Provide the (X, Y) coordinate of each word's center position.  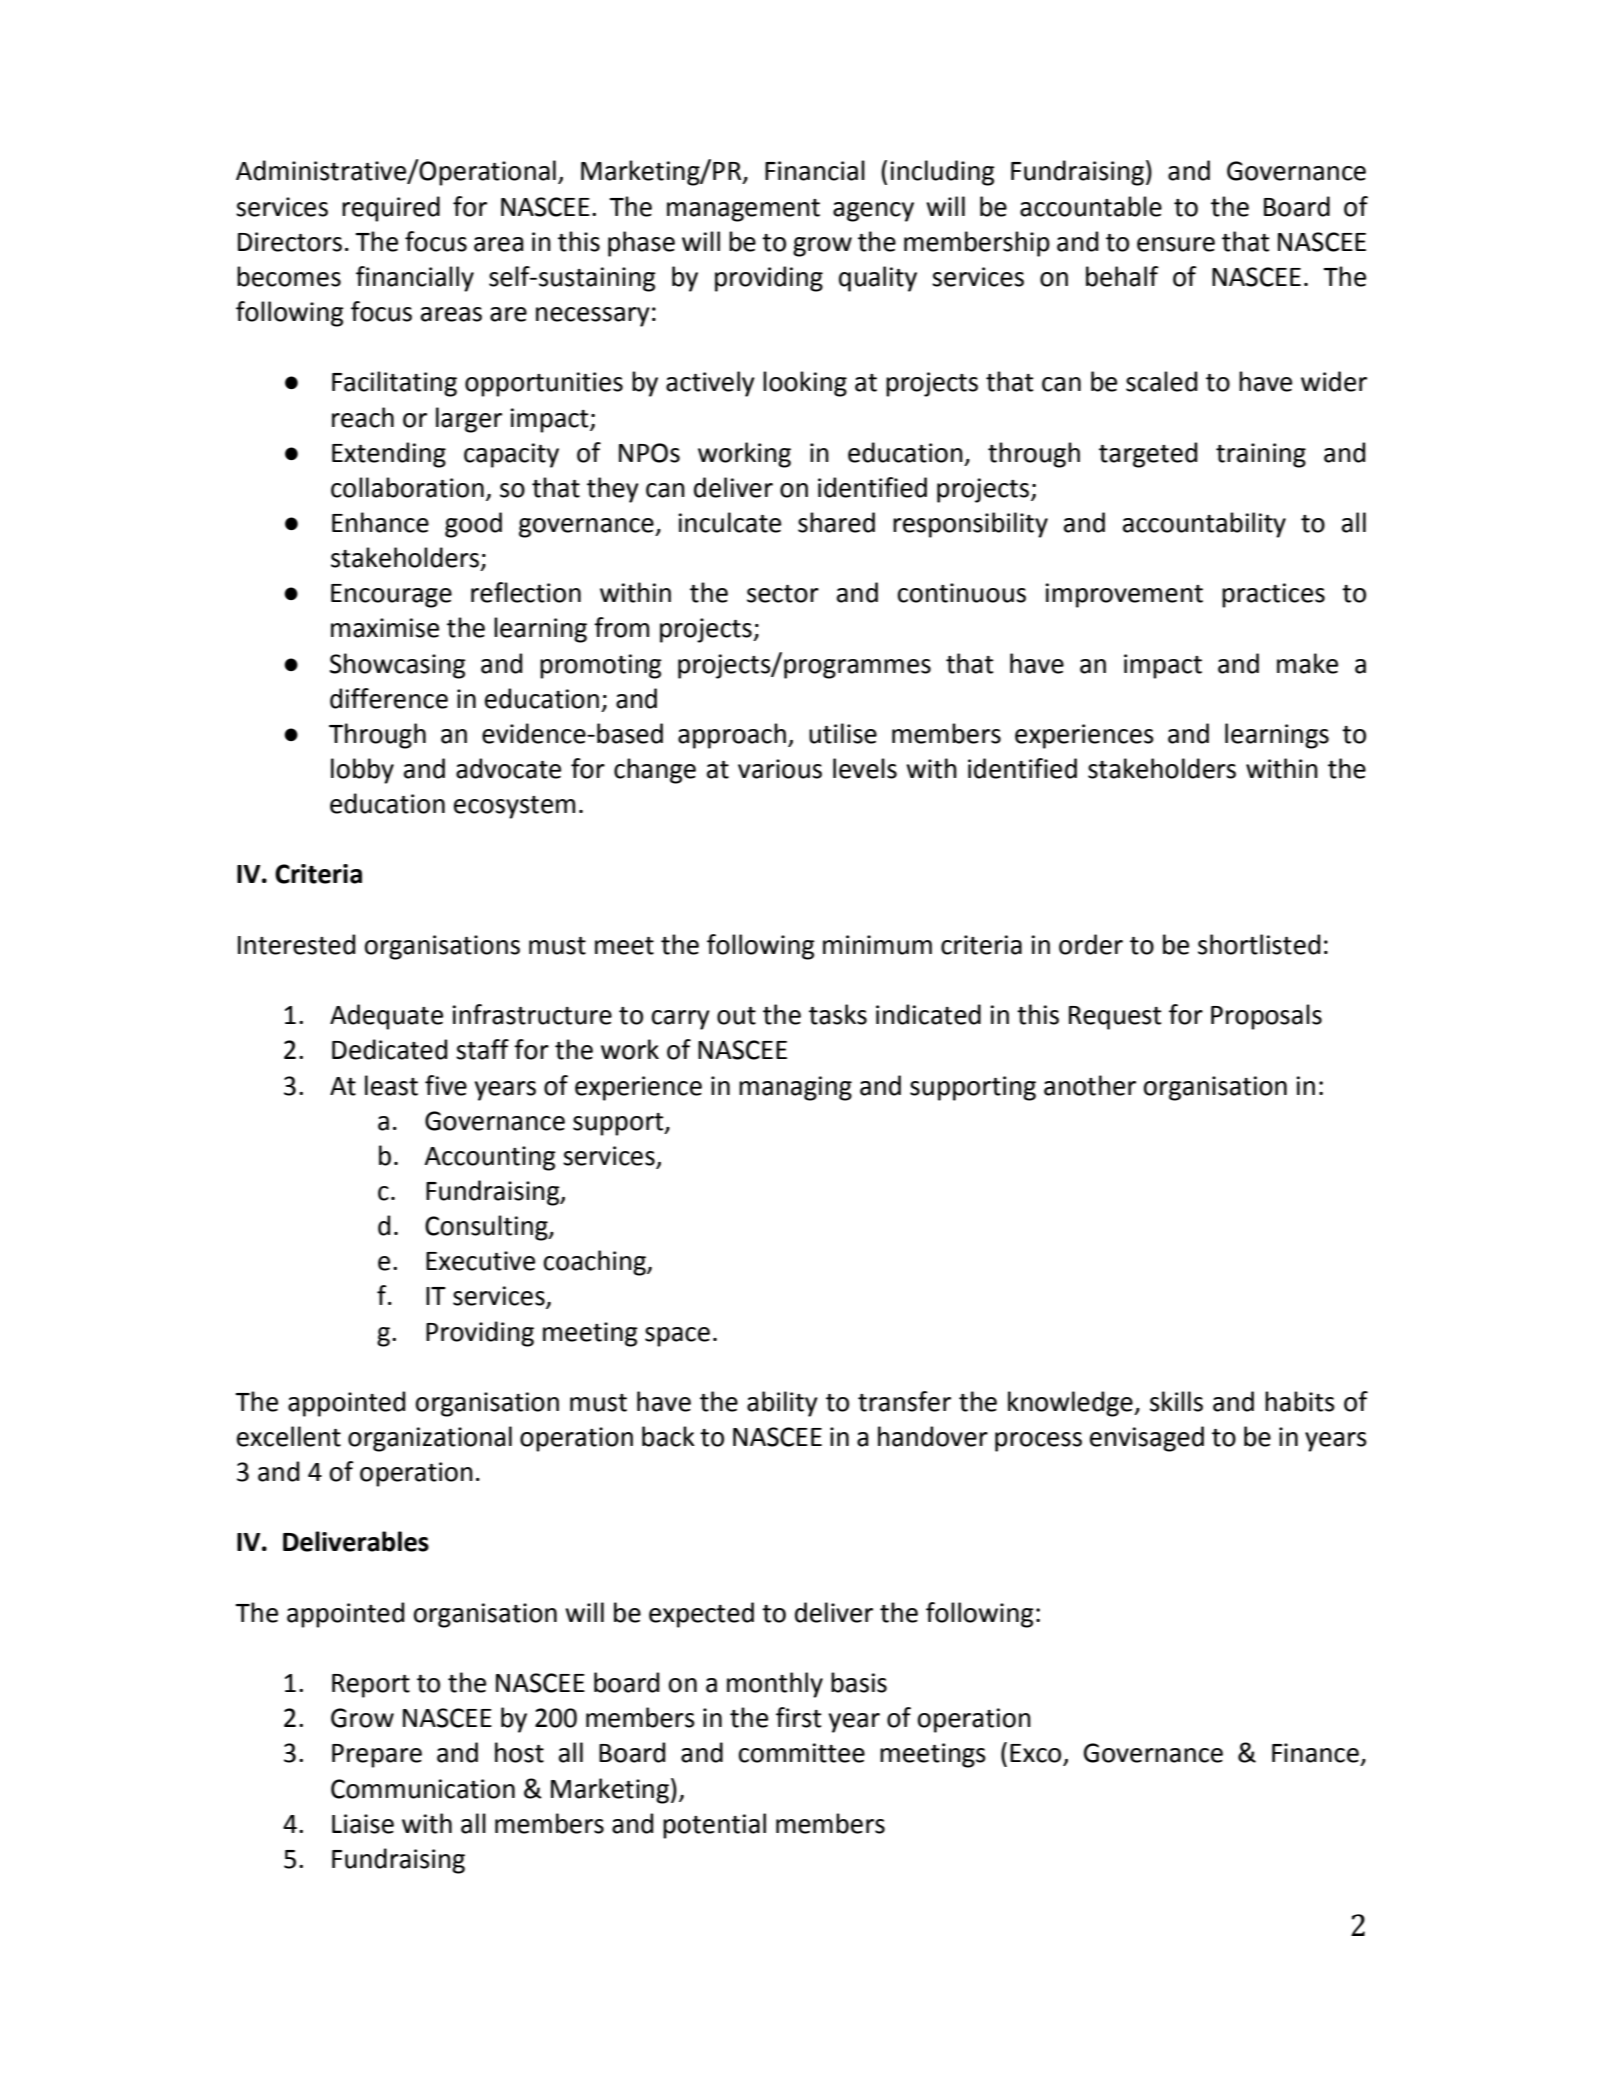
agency (873, 212)
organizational (430, 1439)
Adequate (386, 1017)
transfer (904, 1401)
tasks (838, 1014)
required (391, 209)
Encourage (391, 596)
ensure (1176, 244)
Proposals (1266, 1017)
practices (1273, 595)
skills (1176, 1401)
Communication (423, 1789)
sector (783, 594)
